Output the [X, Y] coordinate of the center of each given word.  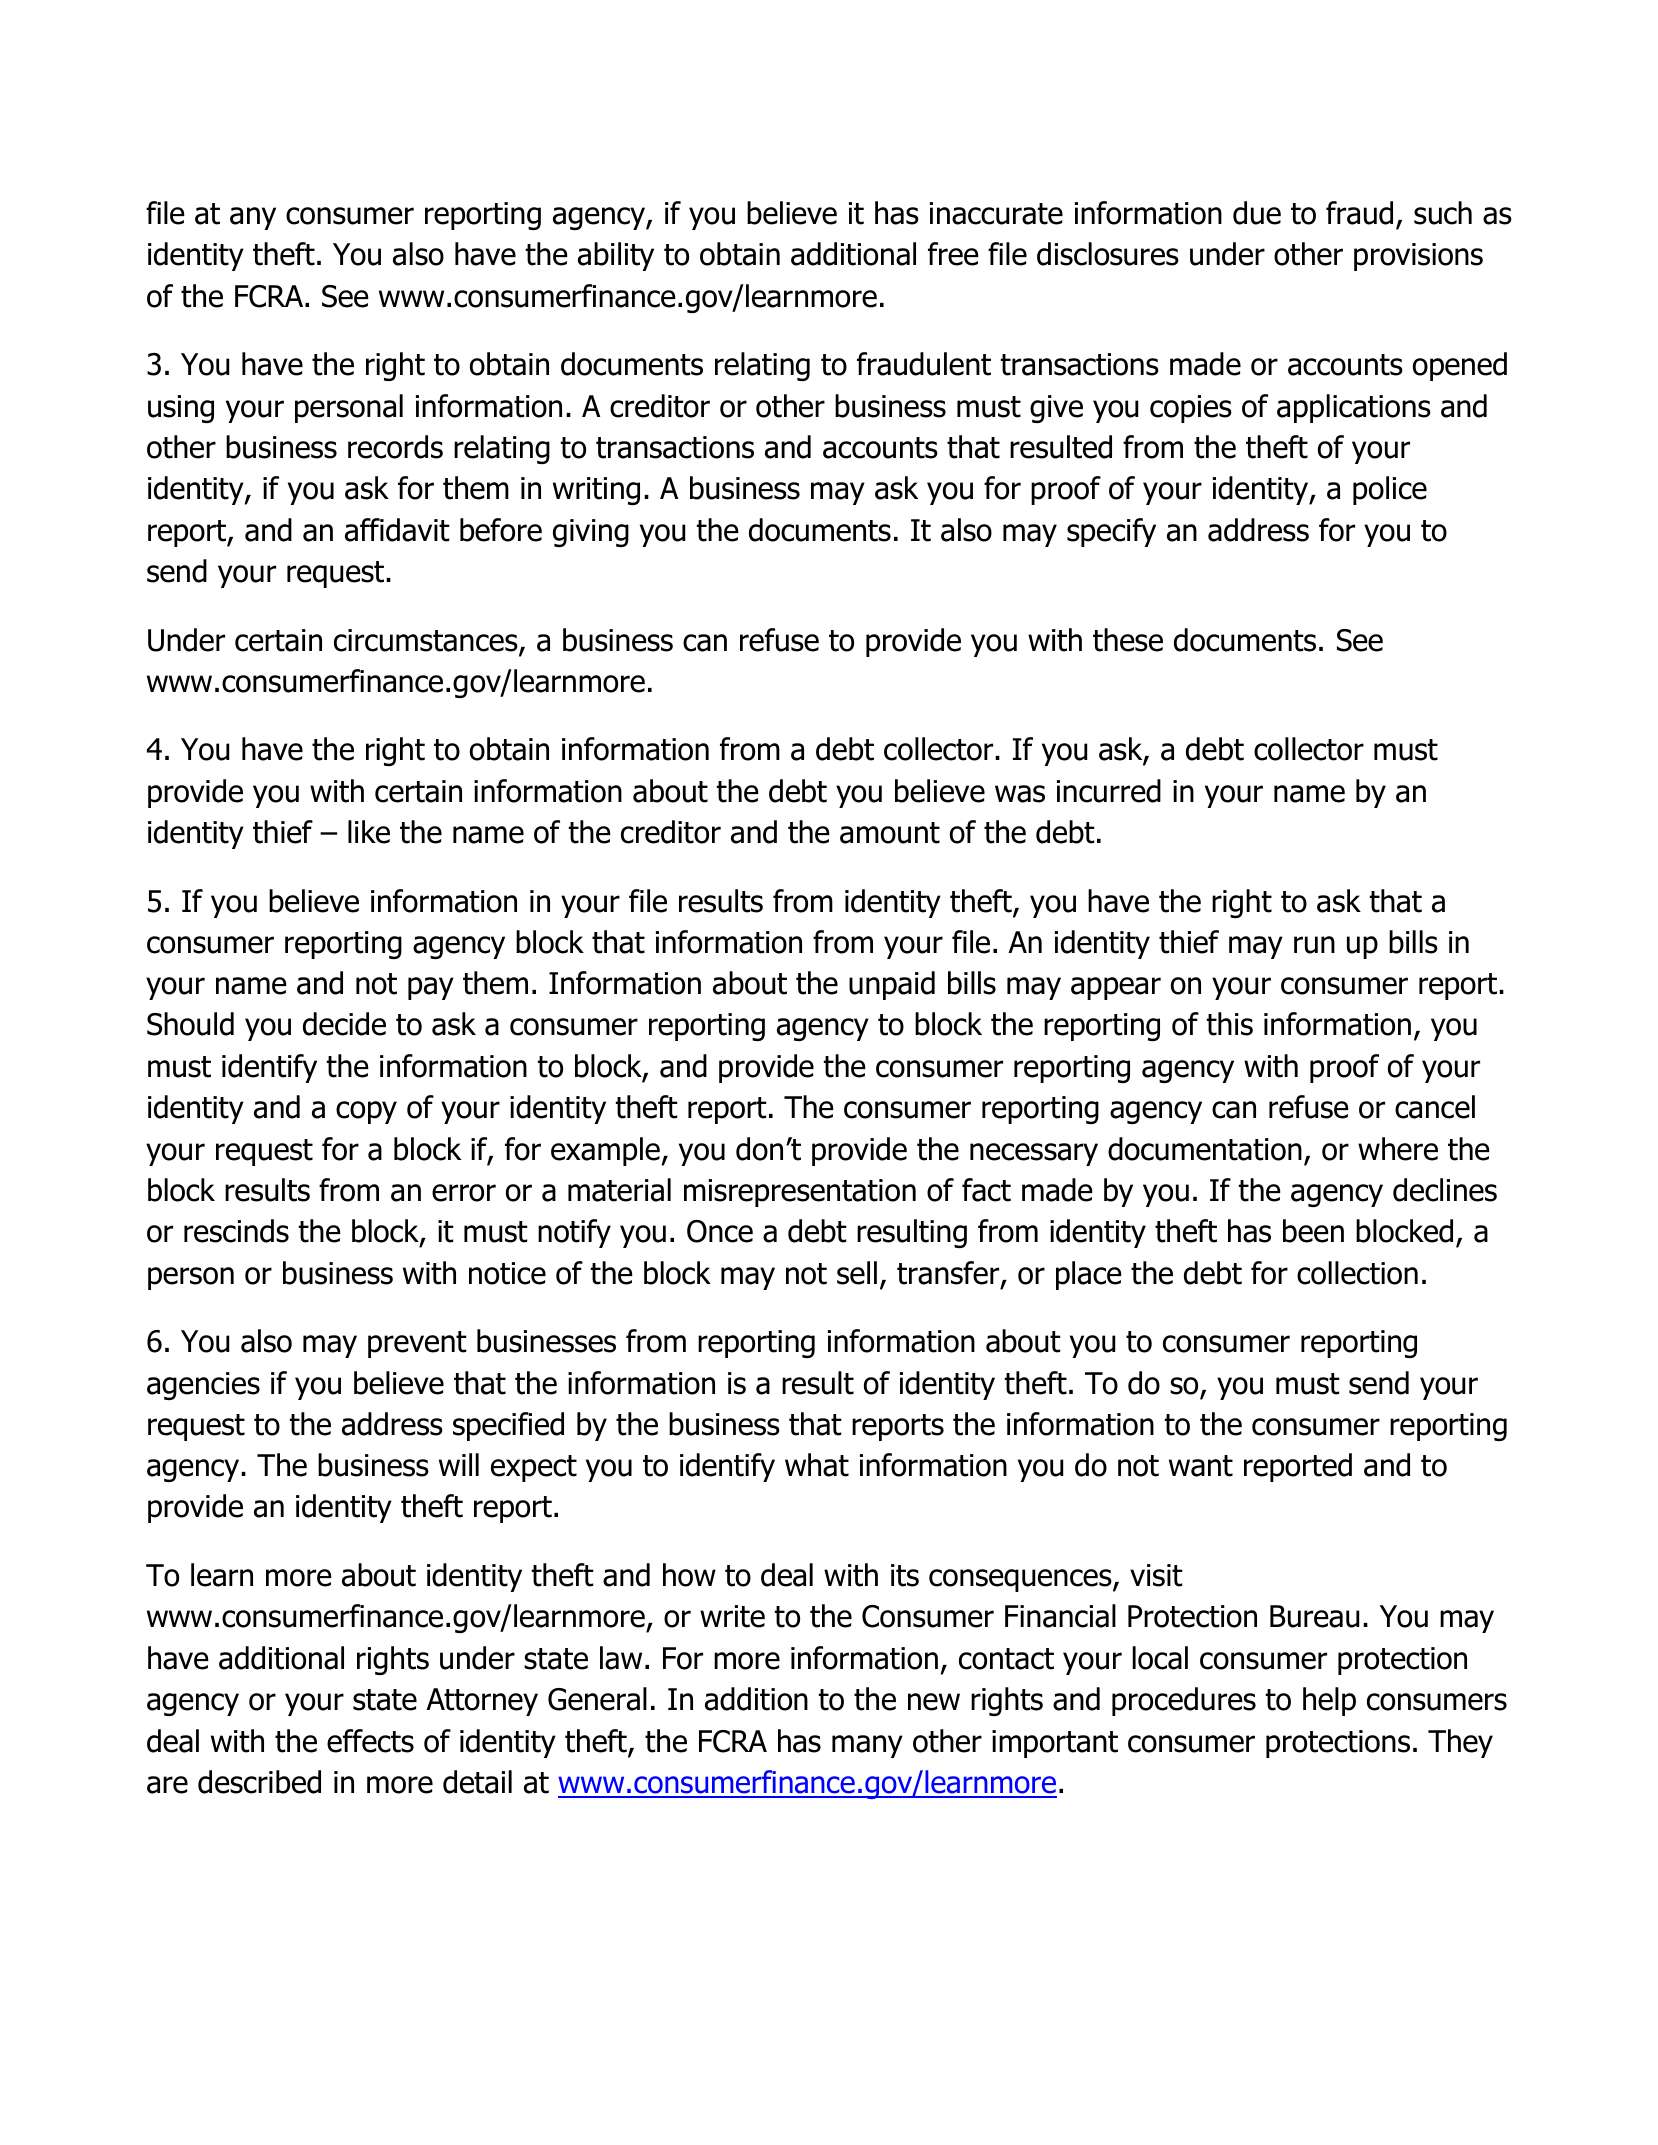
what [817, 1465]
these [1128, 640]
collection [1357, 1273]
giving [591, 533]
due [1257, 213]
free [953, 254]
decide [344, 1024]
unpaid [892, 985]
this [1230, 1024]
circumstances [427, 641]
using [181, 409]
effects [370, 1741]
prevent [417, 1344]
